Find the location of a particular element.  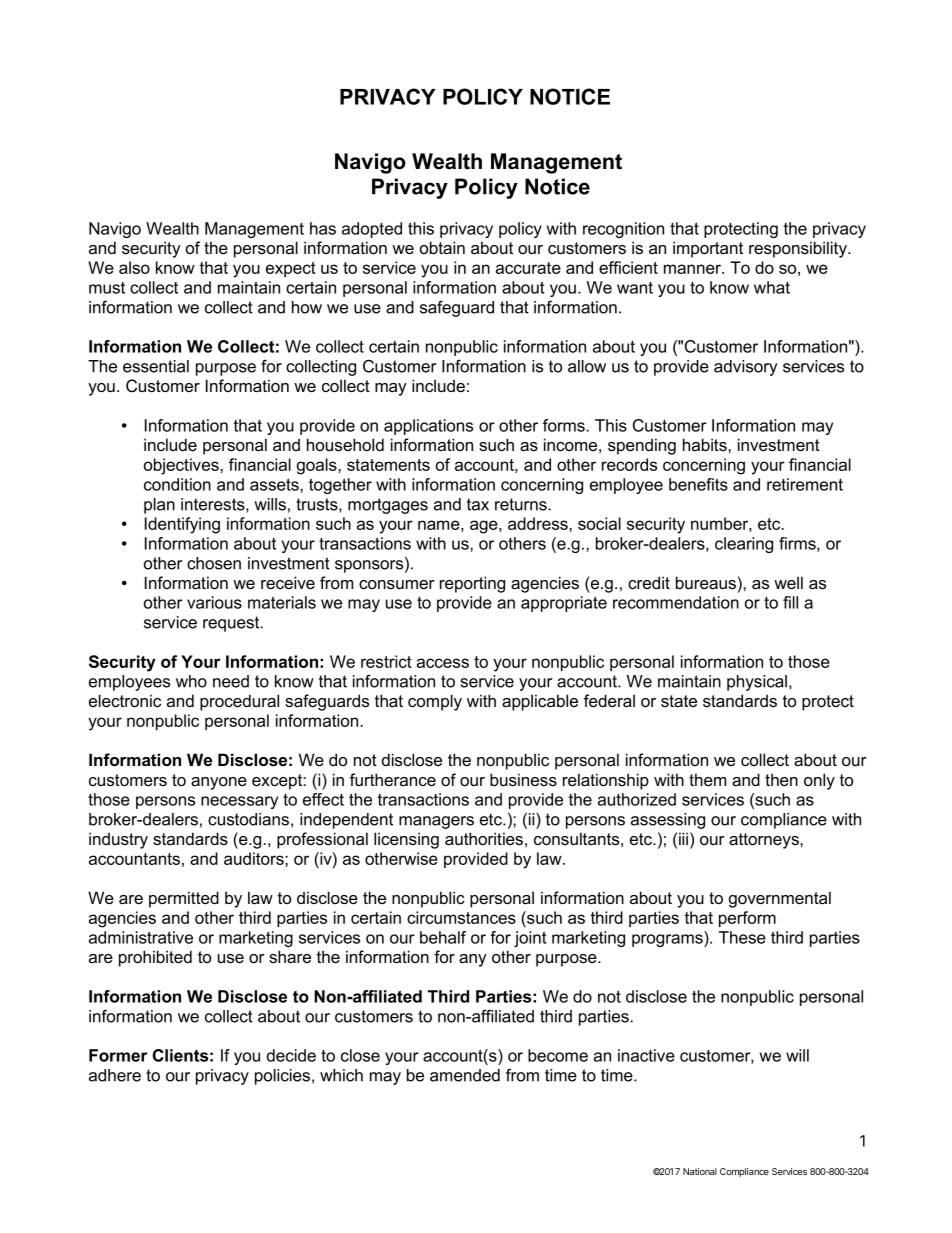

tax is located at coordinates (478, 504).
